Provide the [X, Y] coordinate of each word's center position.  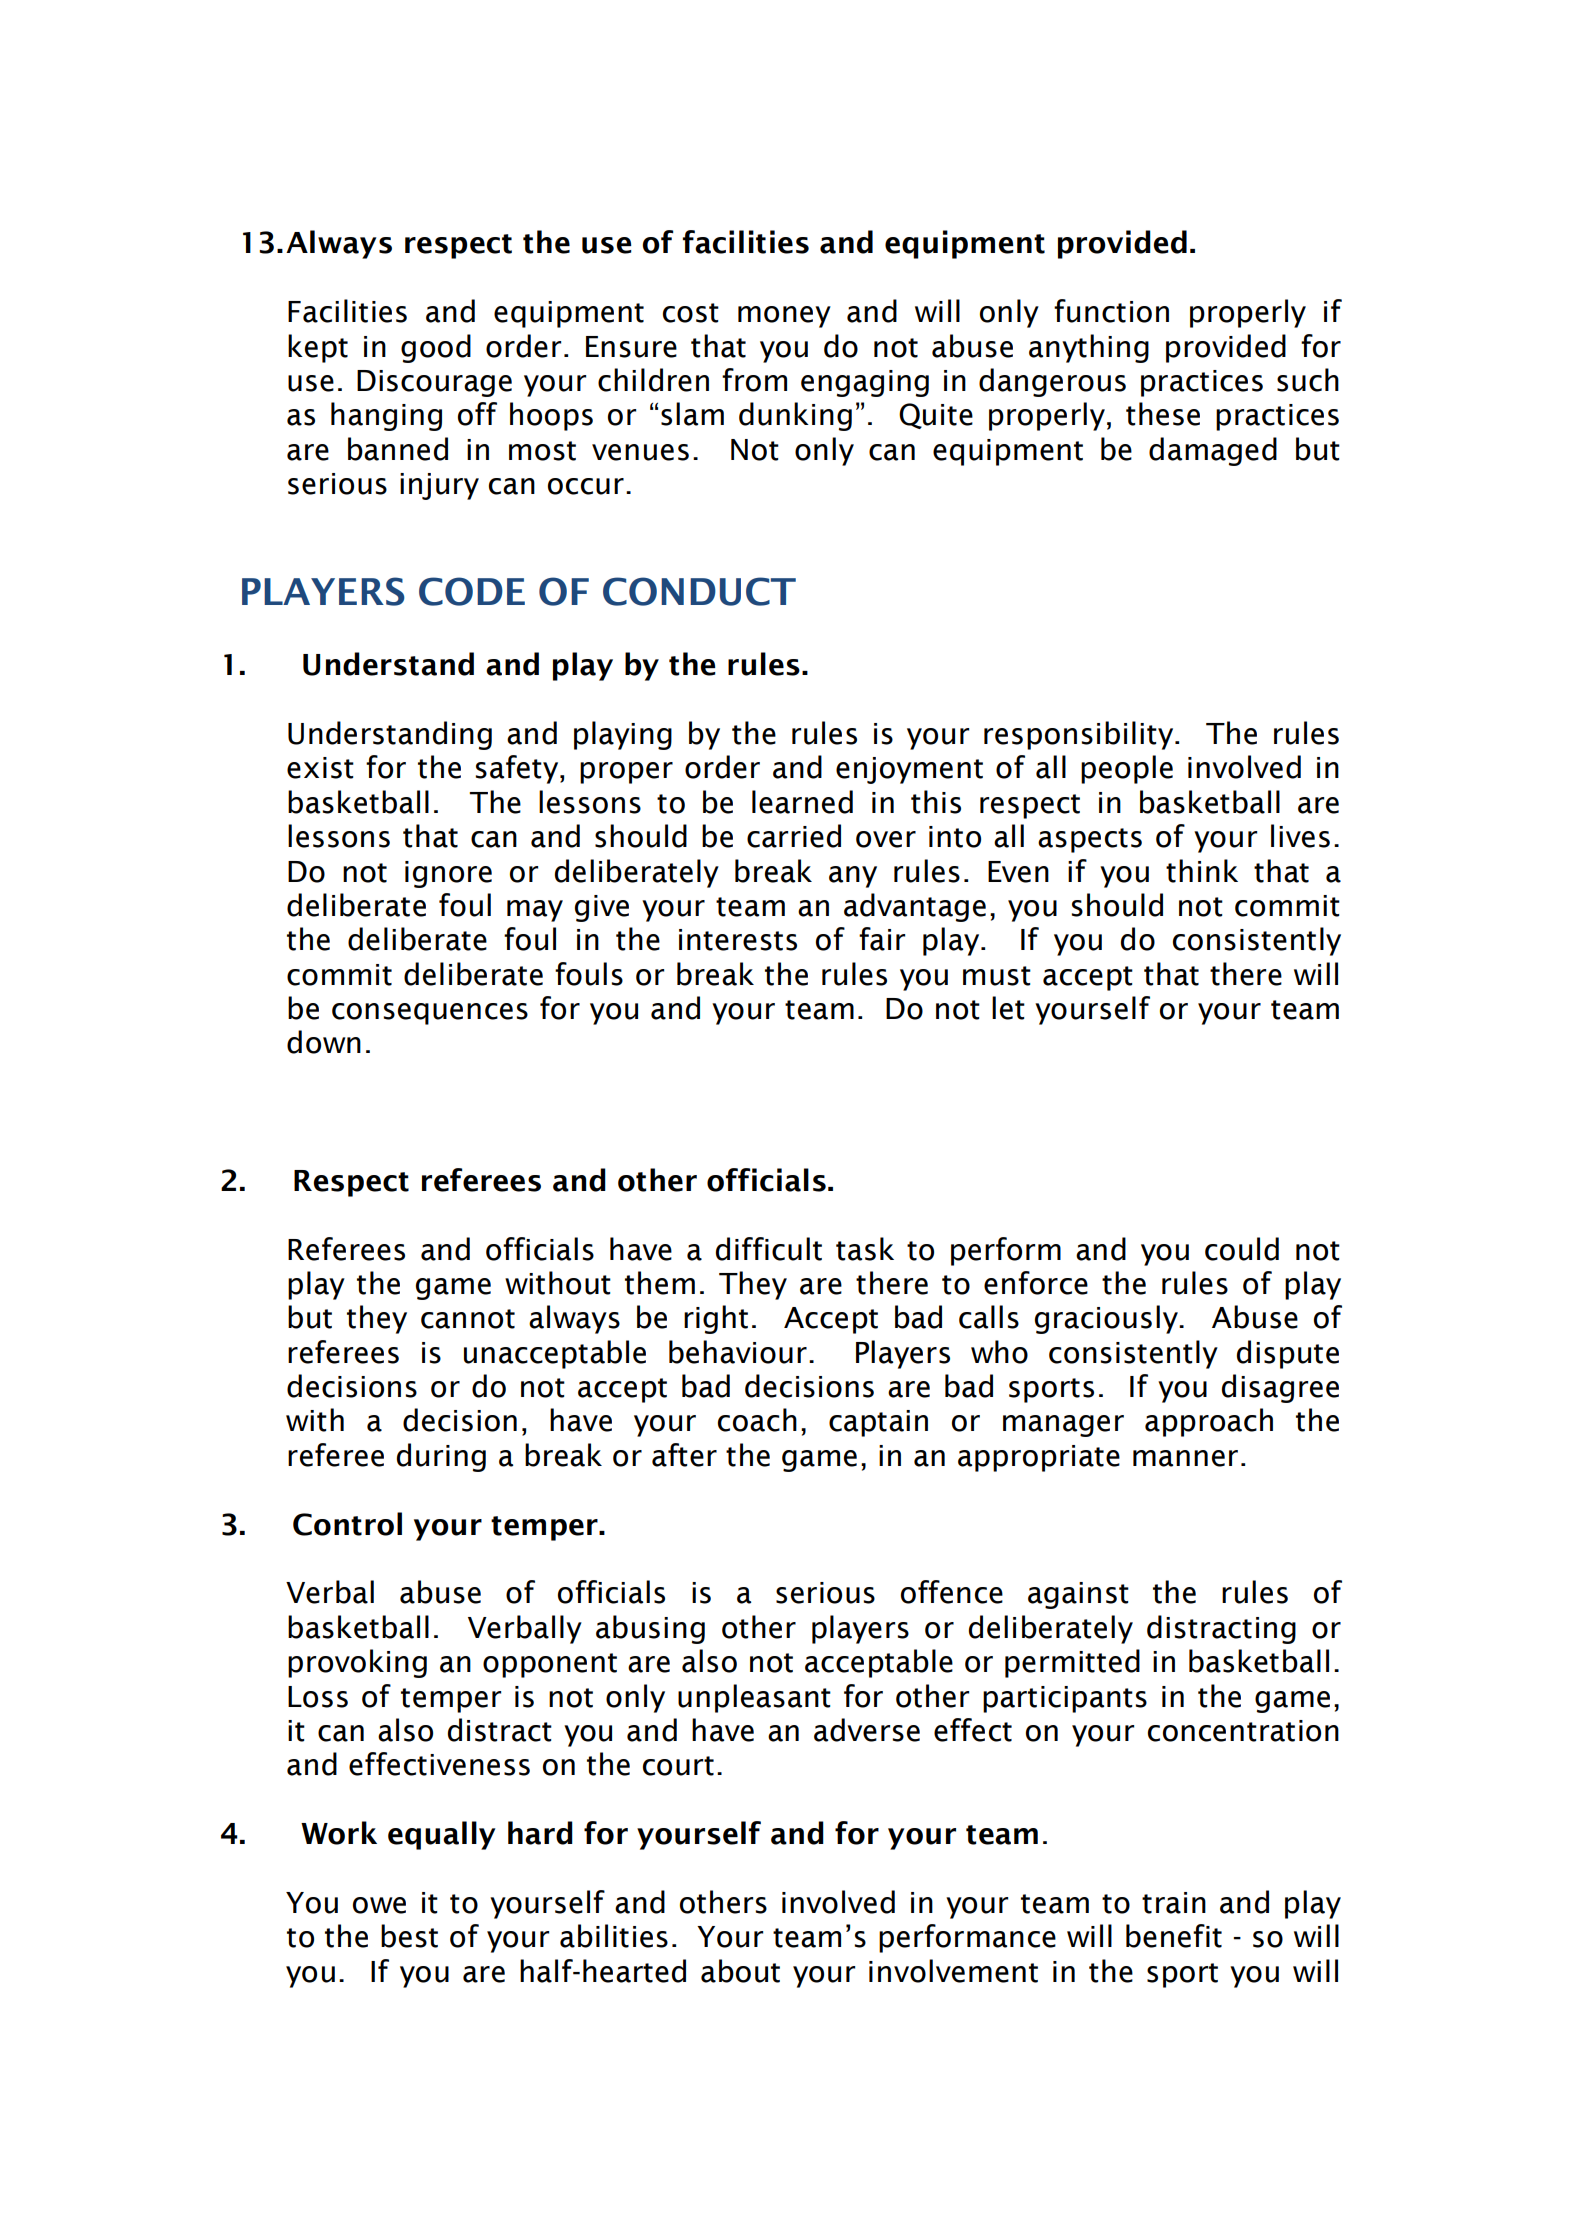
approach [1209, 1422]
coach [757, 1420]
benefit [1174, 1936]
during [441, 1457]
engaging [865, 383]
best [409, 1936]
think [1202, 871]
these [1163, 414]
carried [794, 836]
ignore [448, 874]
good [436, 348]
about [740, 1971]
